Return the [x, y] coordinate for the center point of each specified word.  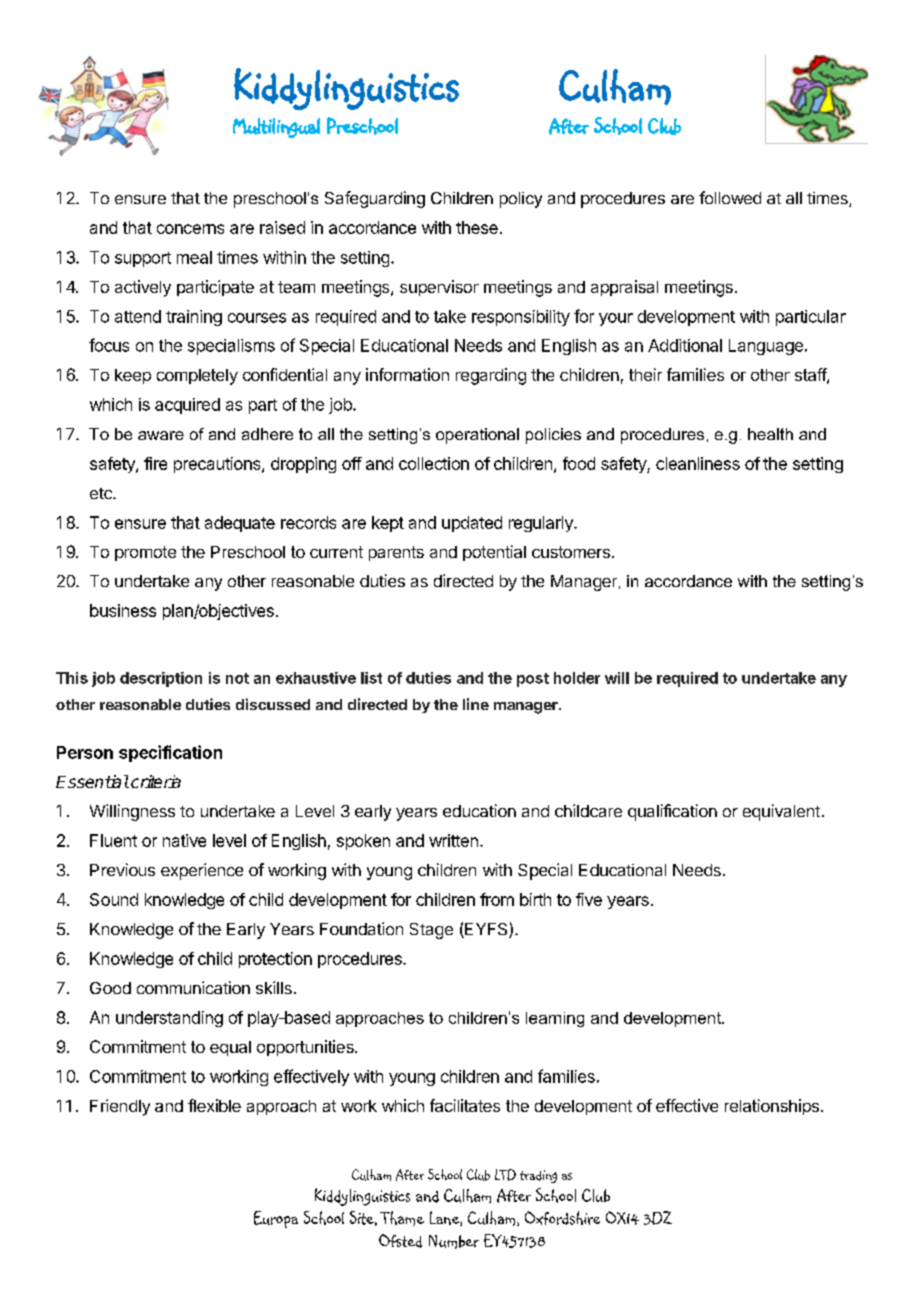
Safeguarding [375, 199]
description [161, 679]
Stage [431, 931]
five [589, 899]
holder [577, 678]
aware [161, 435]
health [770, 434]
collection [434, 463]
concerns [190, 229]
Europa [276, 1219]
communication [193, 987]
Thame [402, 1218]
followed [730, 197]
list [371, 678]
